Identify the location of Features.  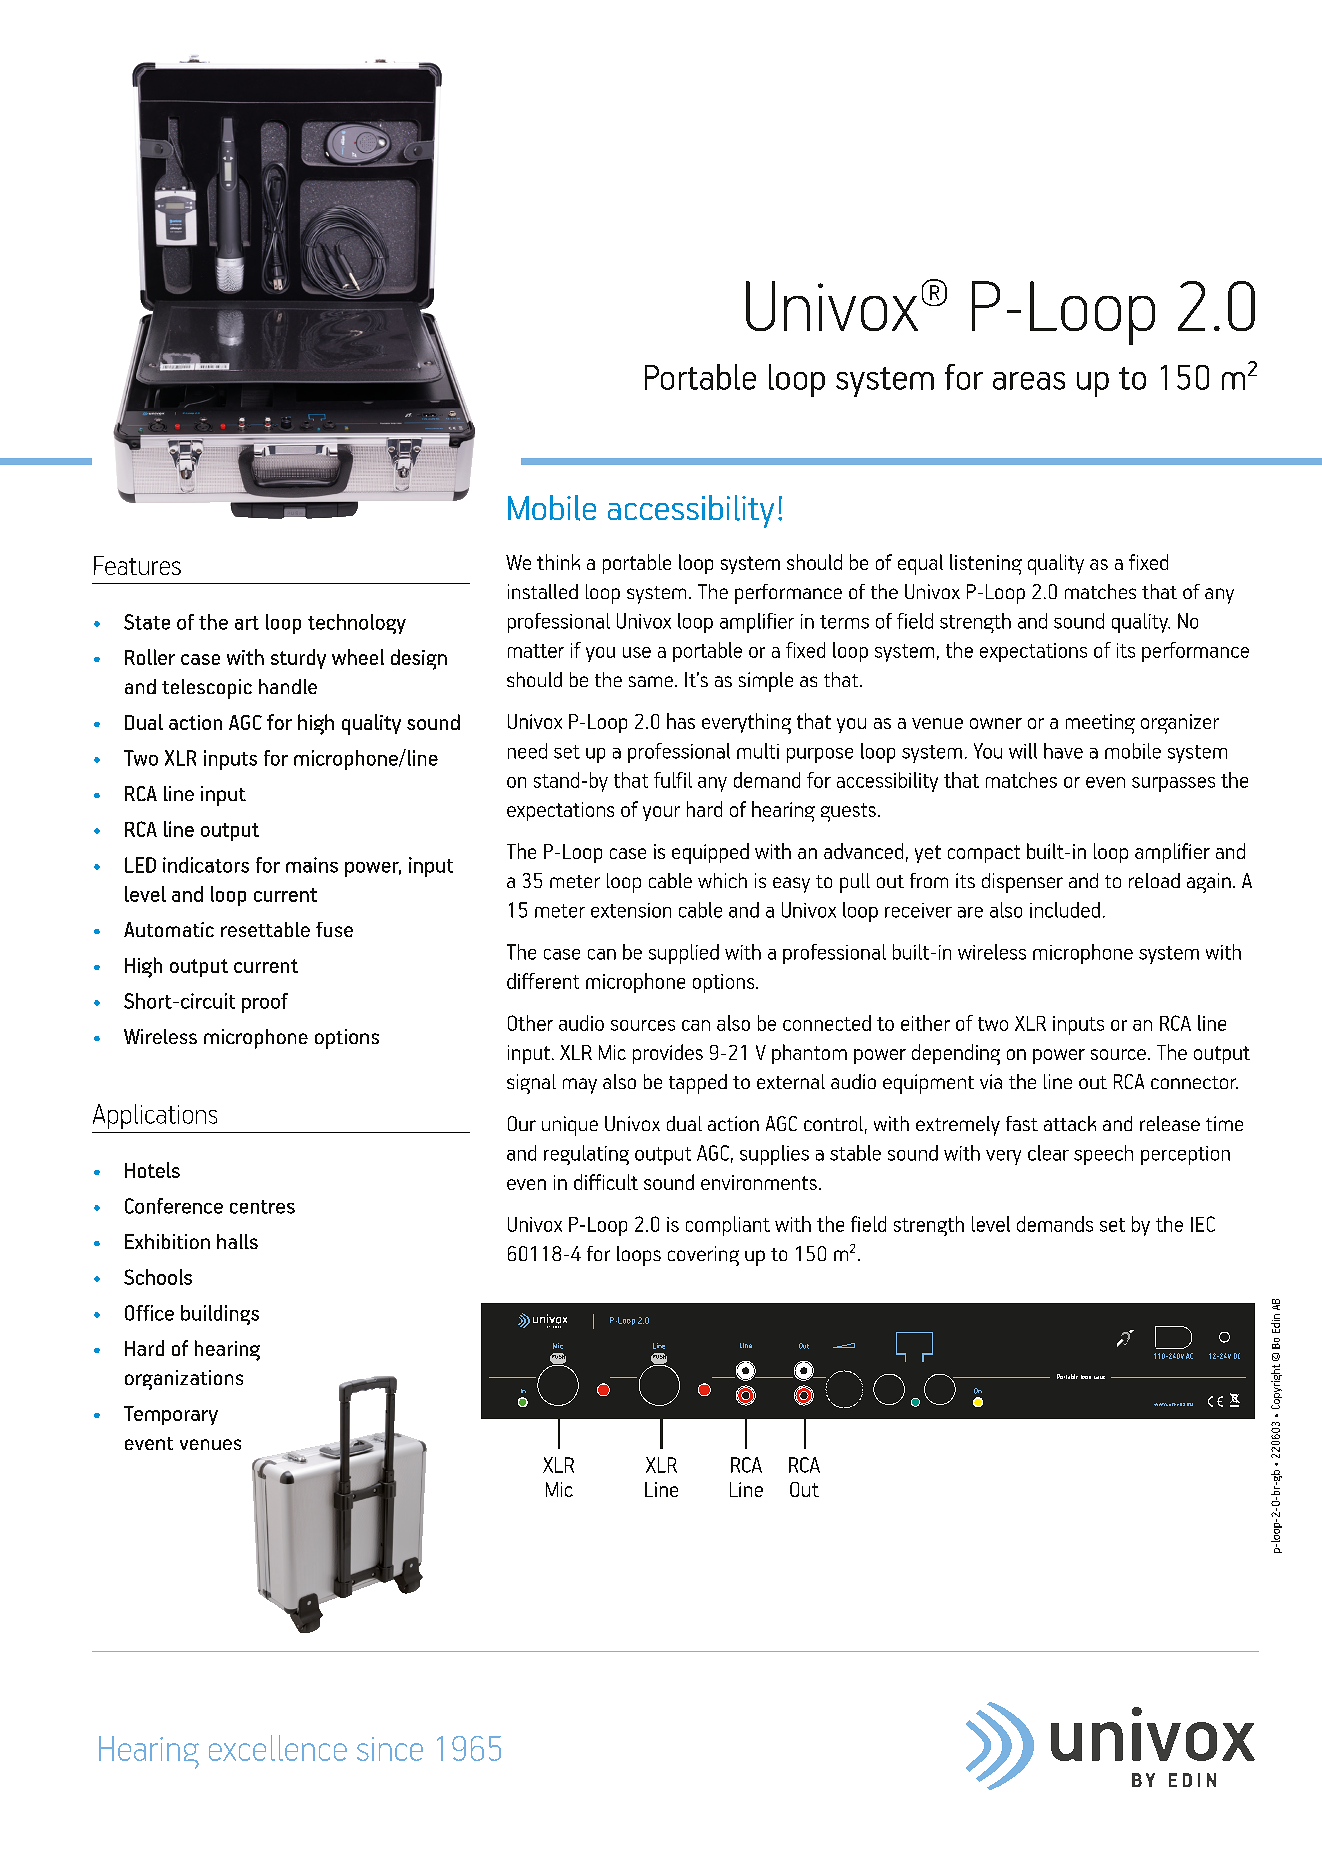
(137, 565).
